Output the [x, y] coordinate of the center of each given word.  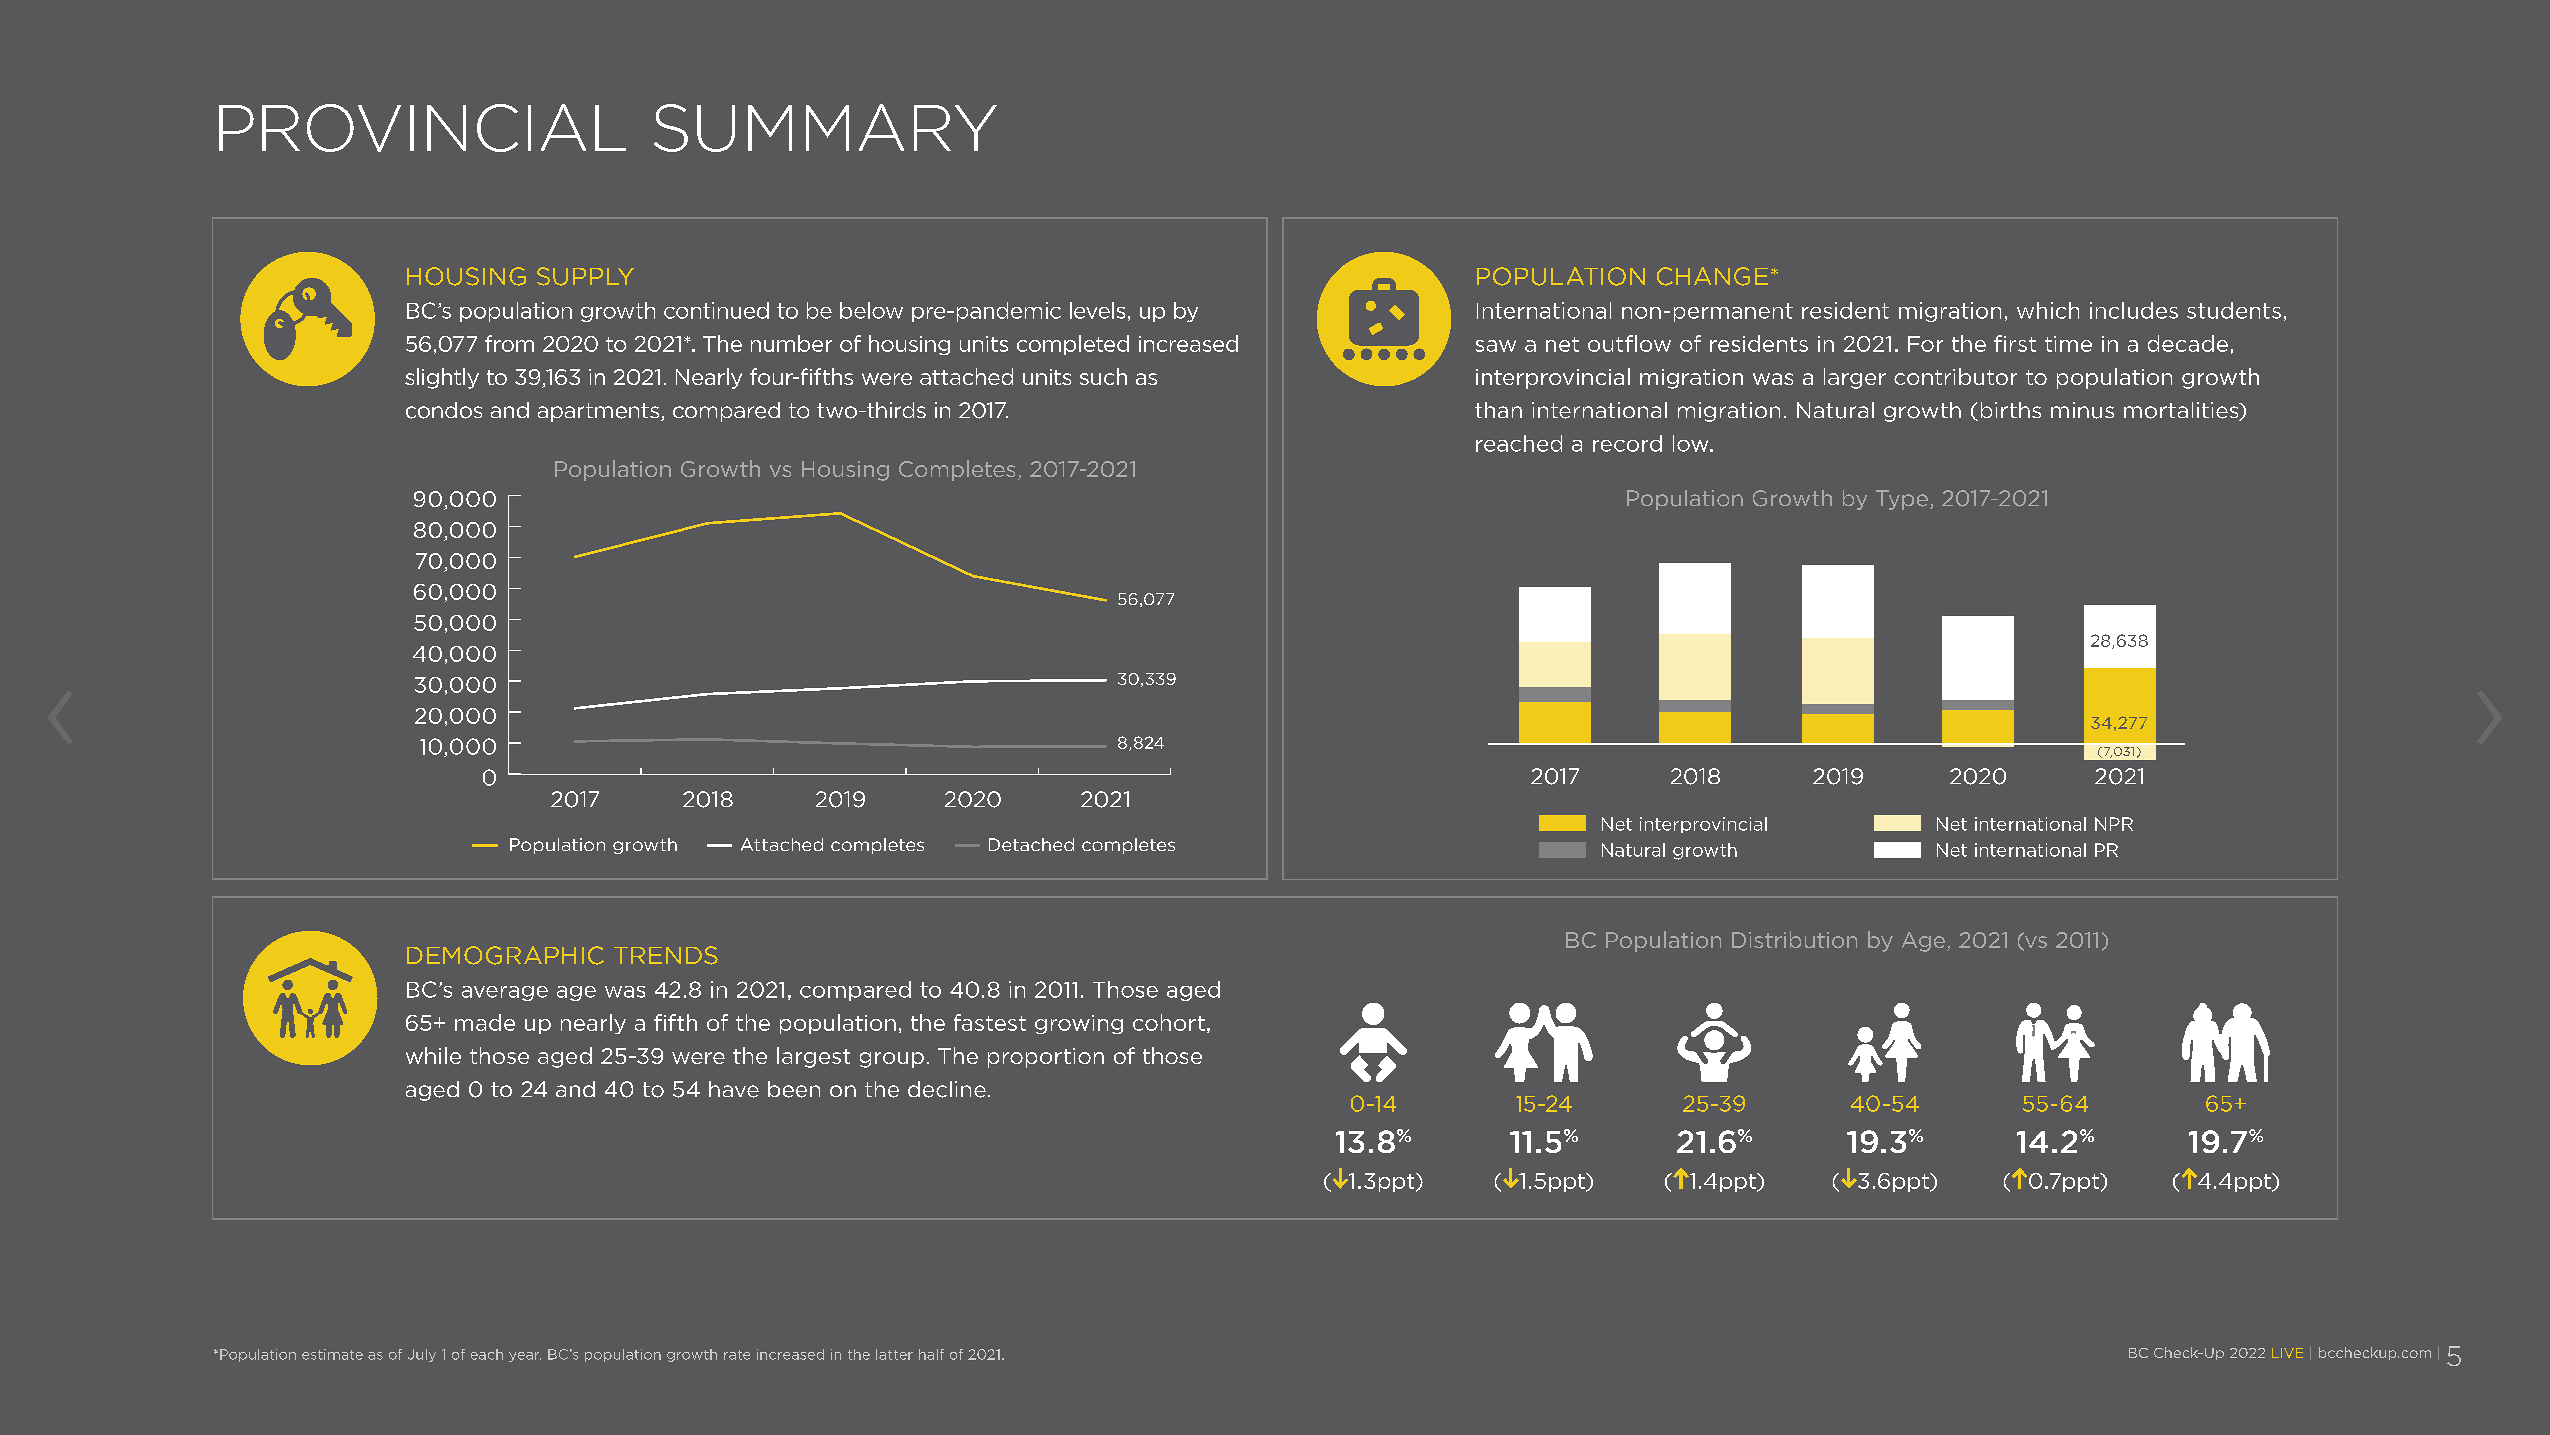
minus [2082, 410]
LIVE [2287, 1353]
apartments [600, 412]
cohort [1169, 1022]
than [1498, 410]
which [2048, 310]
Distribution [1794, 939]
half [931, 1354]
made [485, 1022]
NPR [2114, 824]
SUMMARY [825, 128]
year [525, 1357]
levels [1097, 310]
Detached [1031, 844]
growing [1079, 1024]
